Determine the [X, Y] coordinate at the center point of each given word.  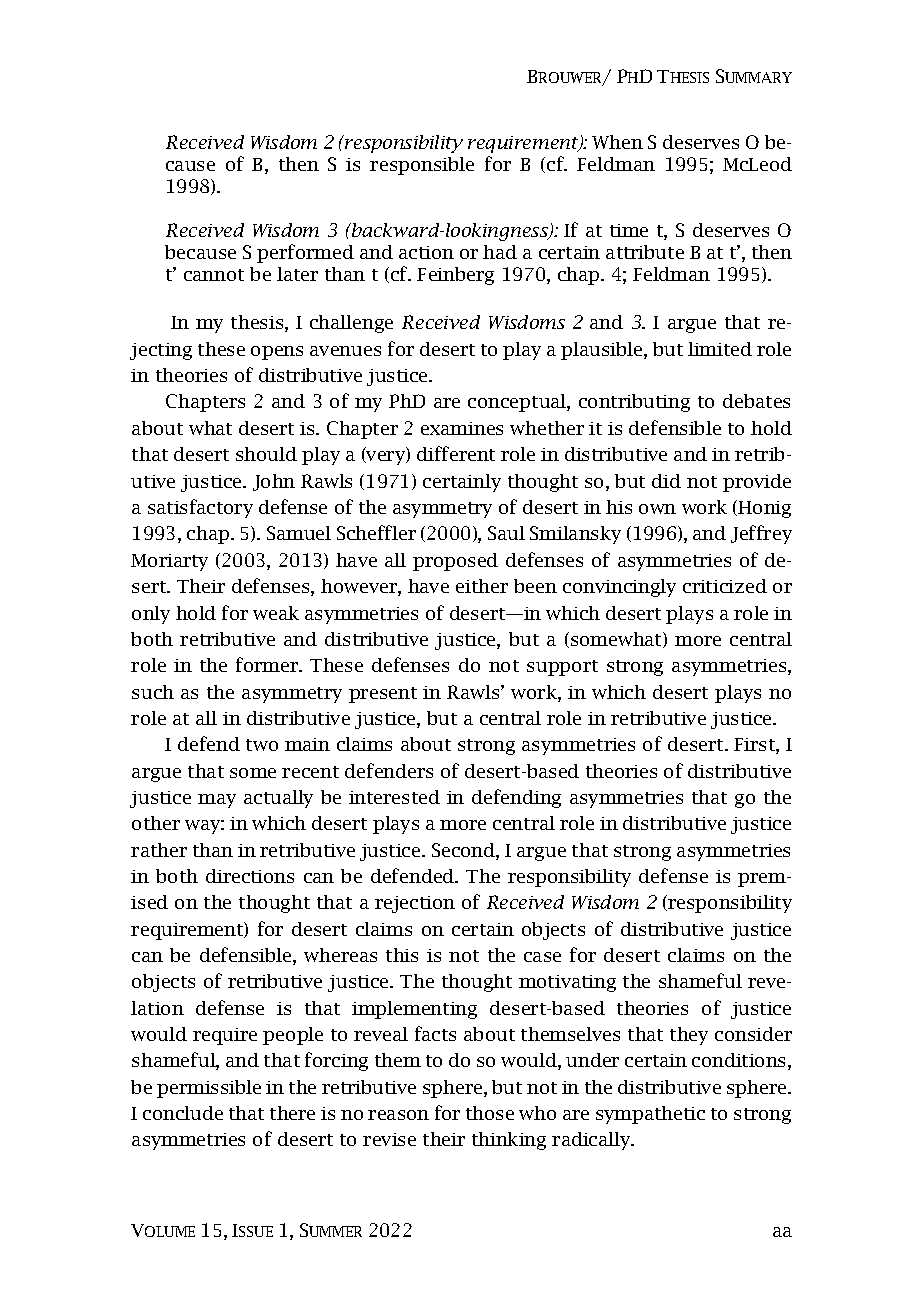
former [268, 664]
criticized [725, 586]
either [482, 586]
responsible [422, 166]
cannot [214, 275]
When [617, 142]
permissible [209, 1089]
